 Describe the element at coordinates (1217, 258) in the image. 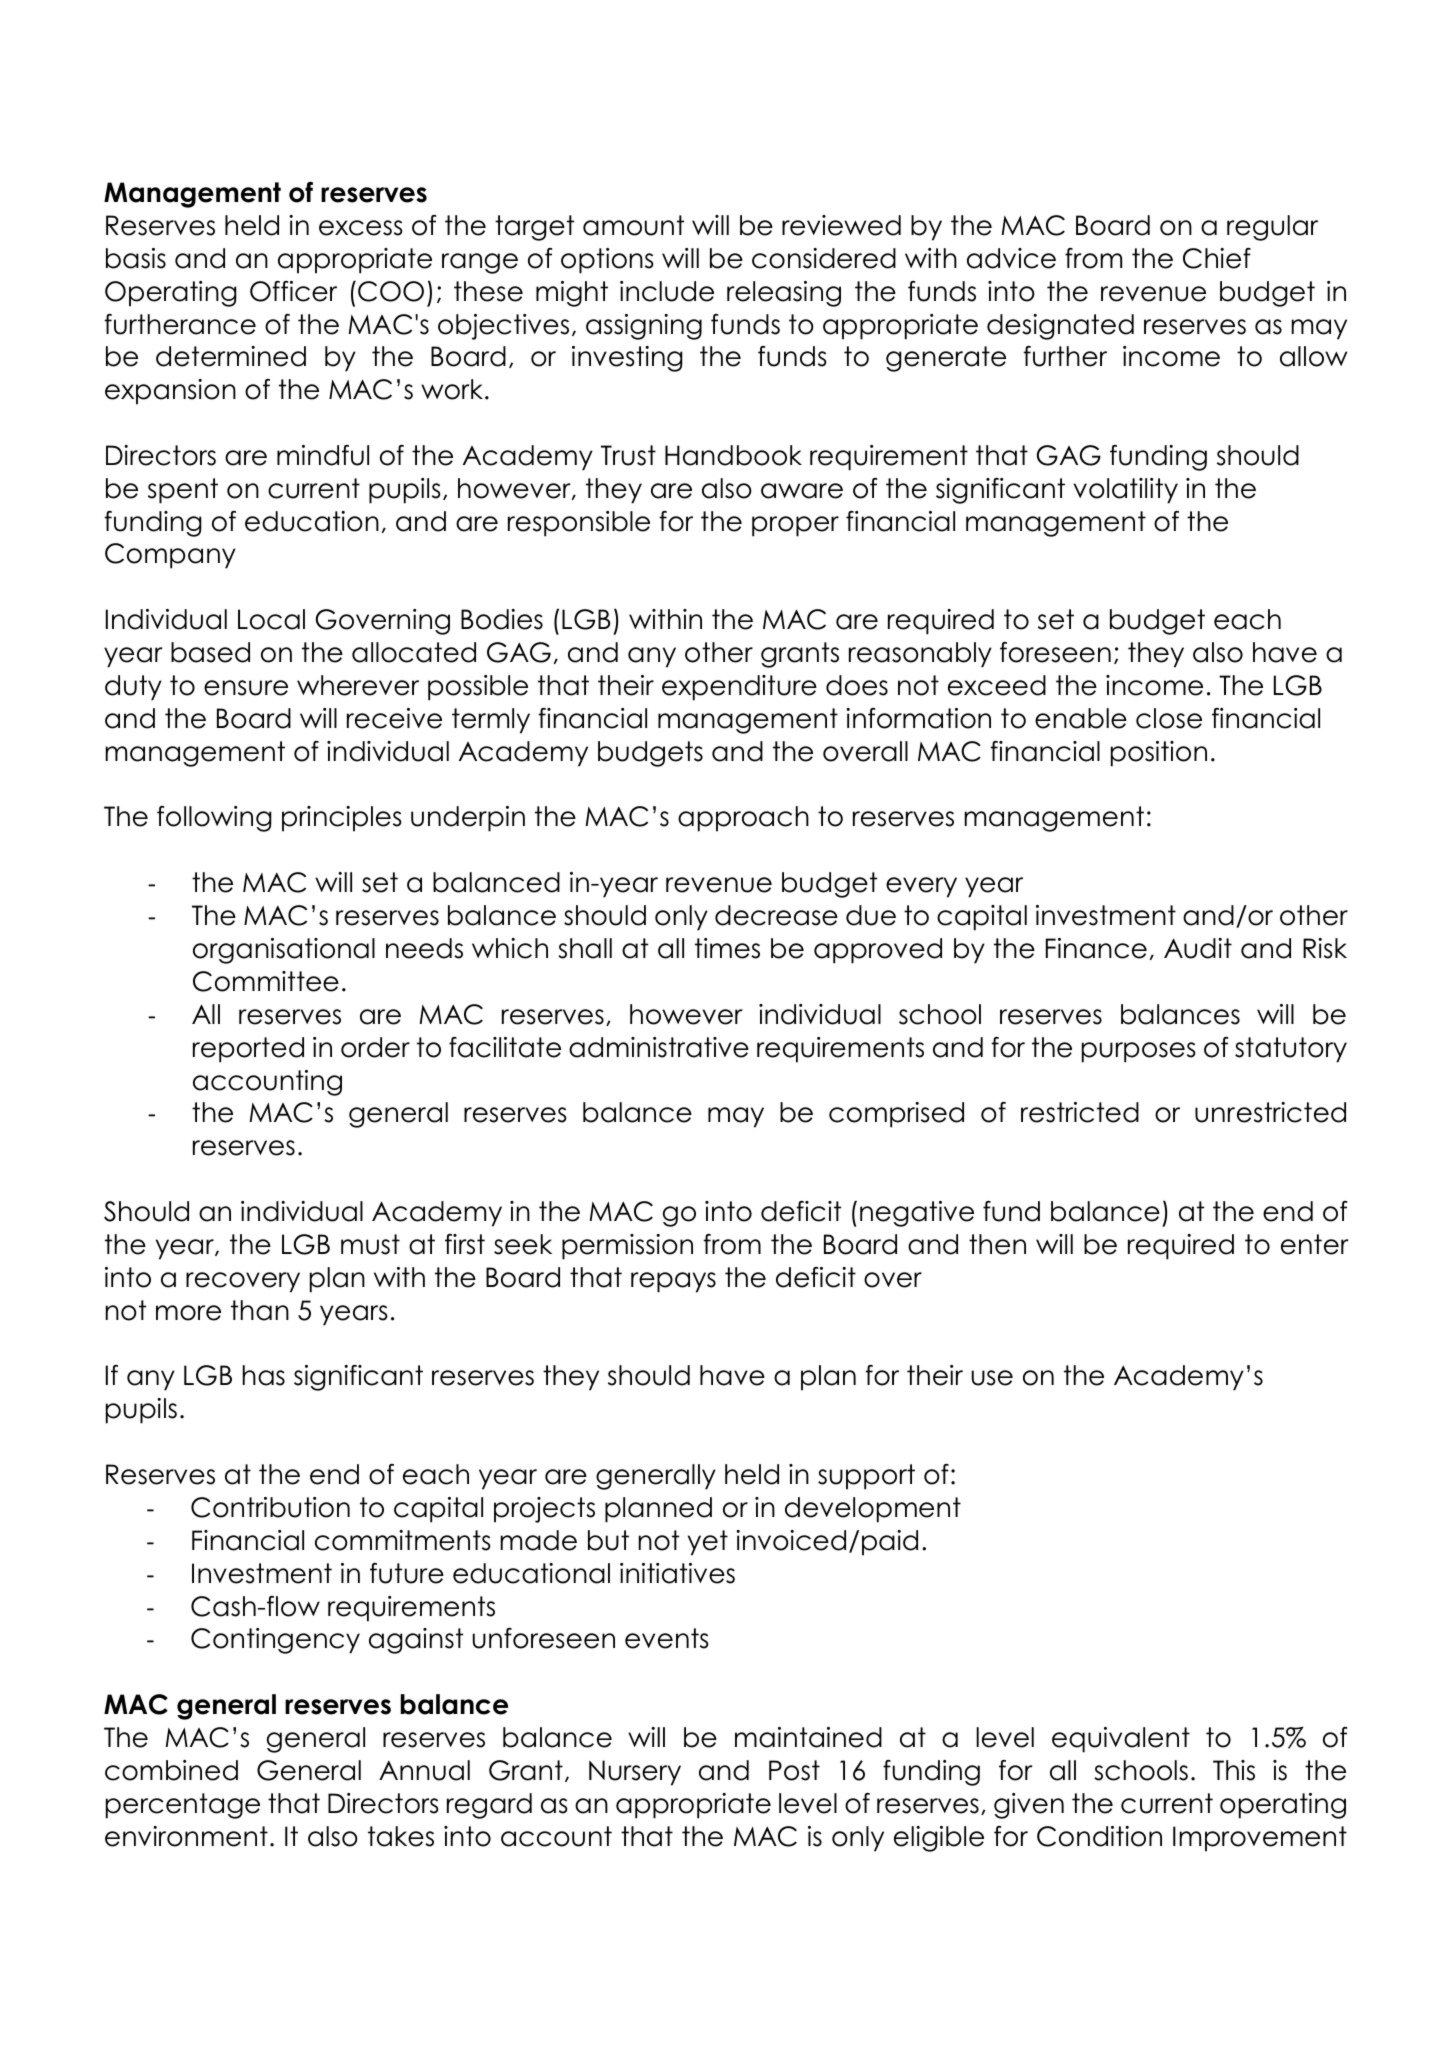

I see `Chief` at that location.
